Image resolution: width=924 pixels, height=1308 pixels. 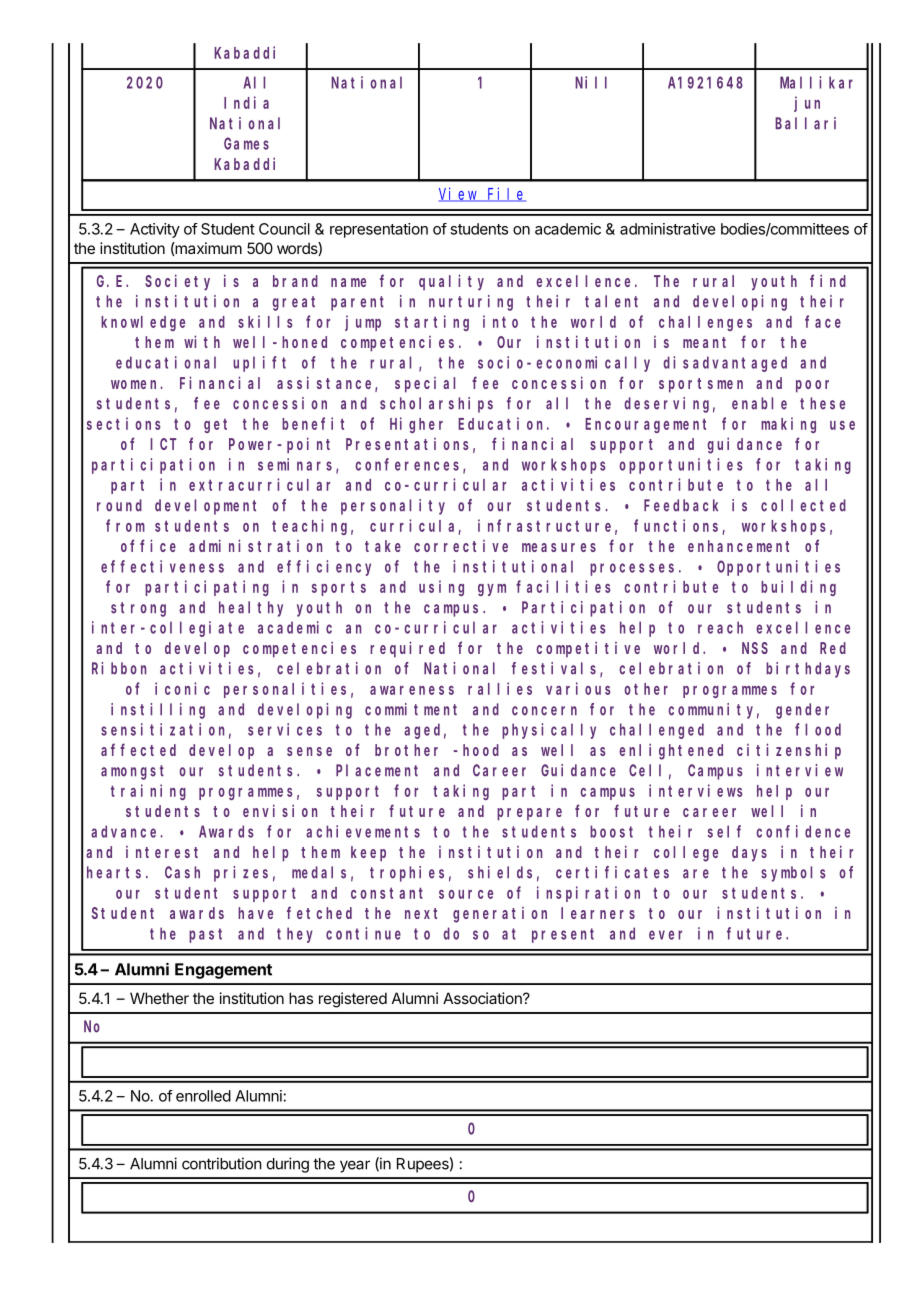 What do you see at coordinates (668, 229) in the screenshot?
I see `administrative` at bounding box center [668, 229].
